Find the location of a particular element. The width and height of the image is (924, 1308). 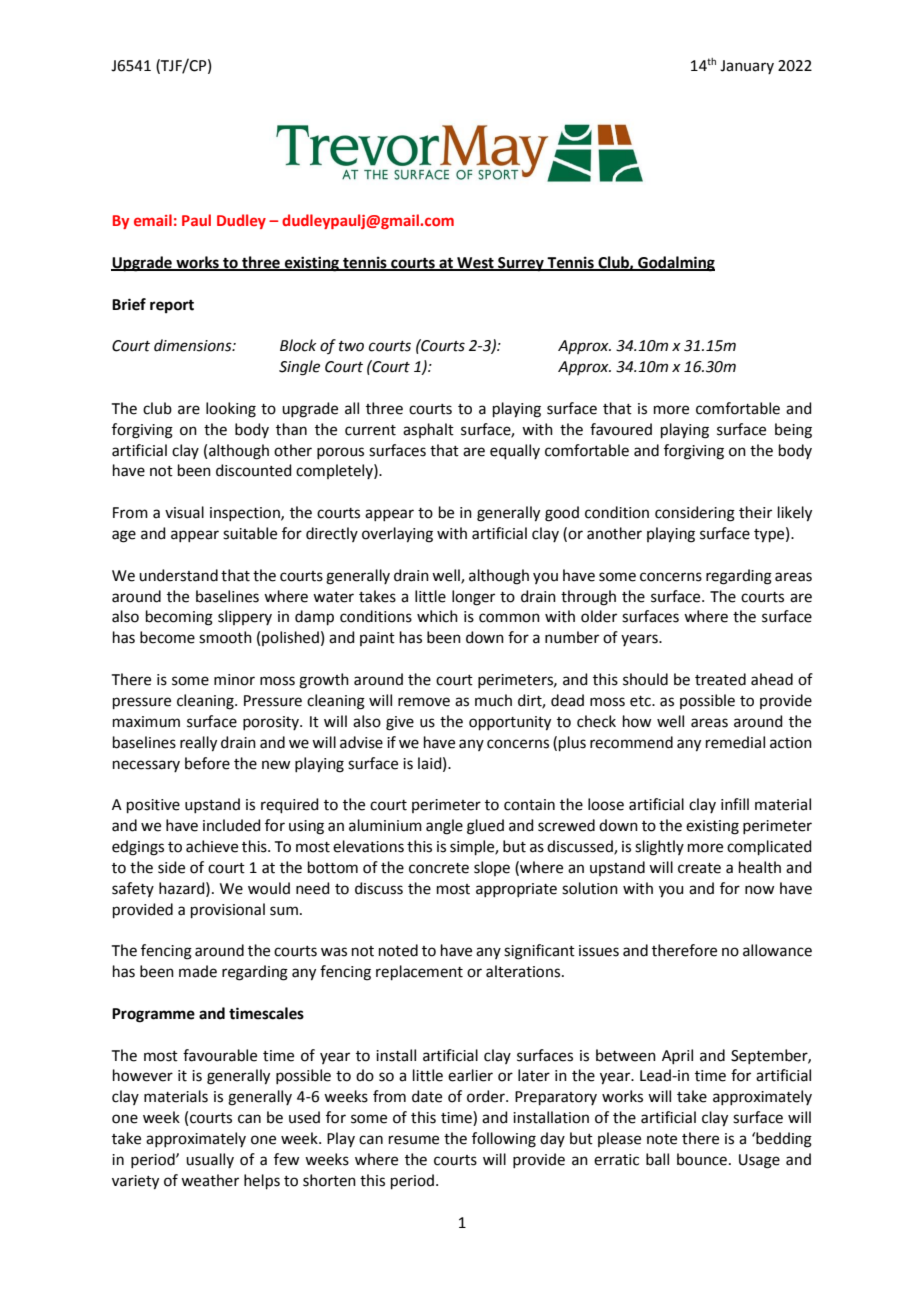

email is located at coordinates (153, 220).
